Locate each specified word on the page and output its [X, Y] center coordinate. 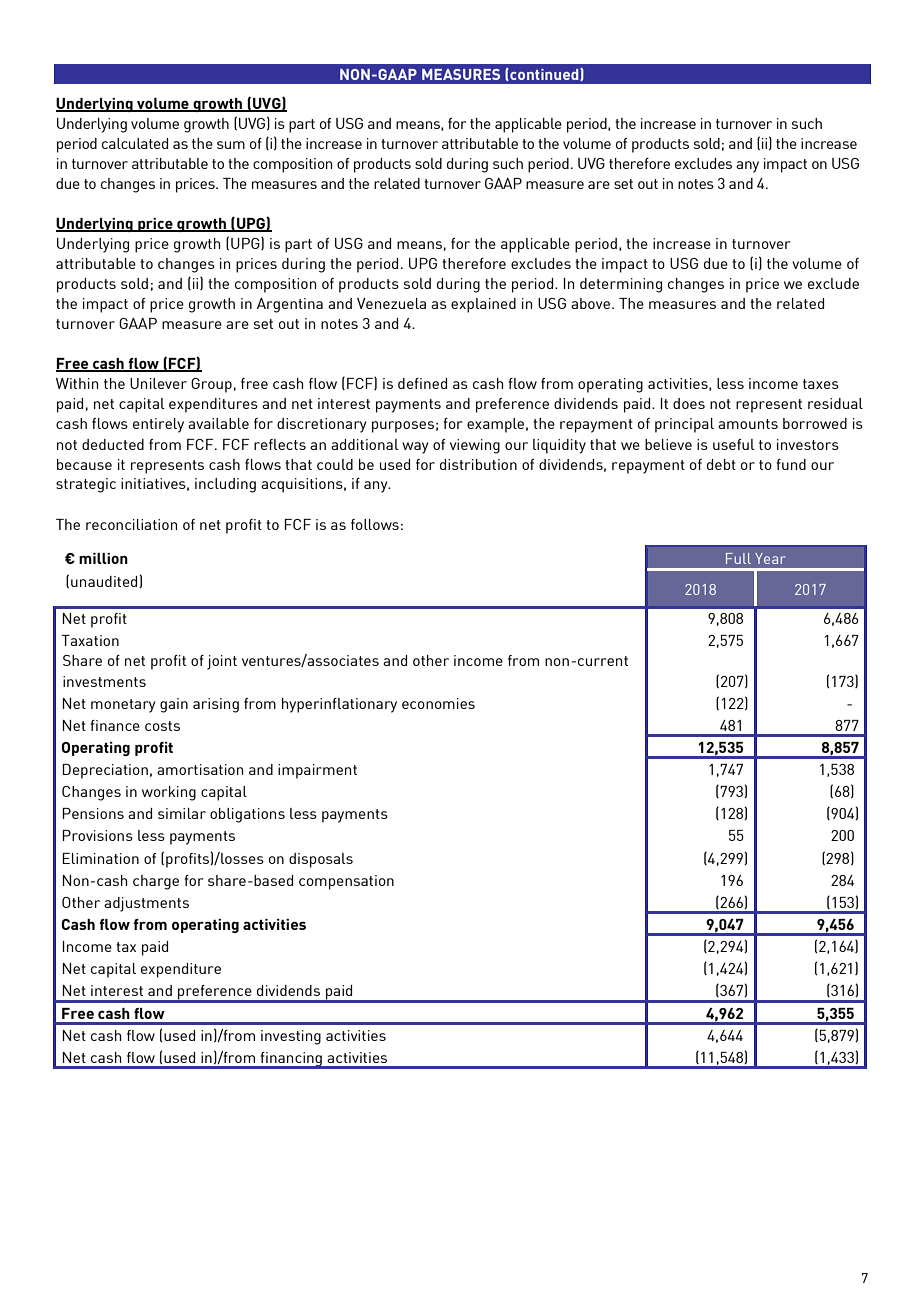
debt [721, 464]
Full [738, 558]
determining [621, 285]
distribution [478, 464]
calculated [135, 143]
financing [291, 1060]
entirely [158, 425]
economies [438, 703]
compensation [346, 882]
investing [291, 1037]
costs [162, 726]
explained [483, 305]
